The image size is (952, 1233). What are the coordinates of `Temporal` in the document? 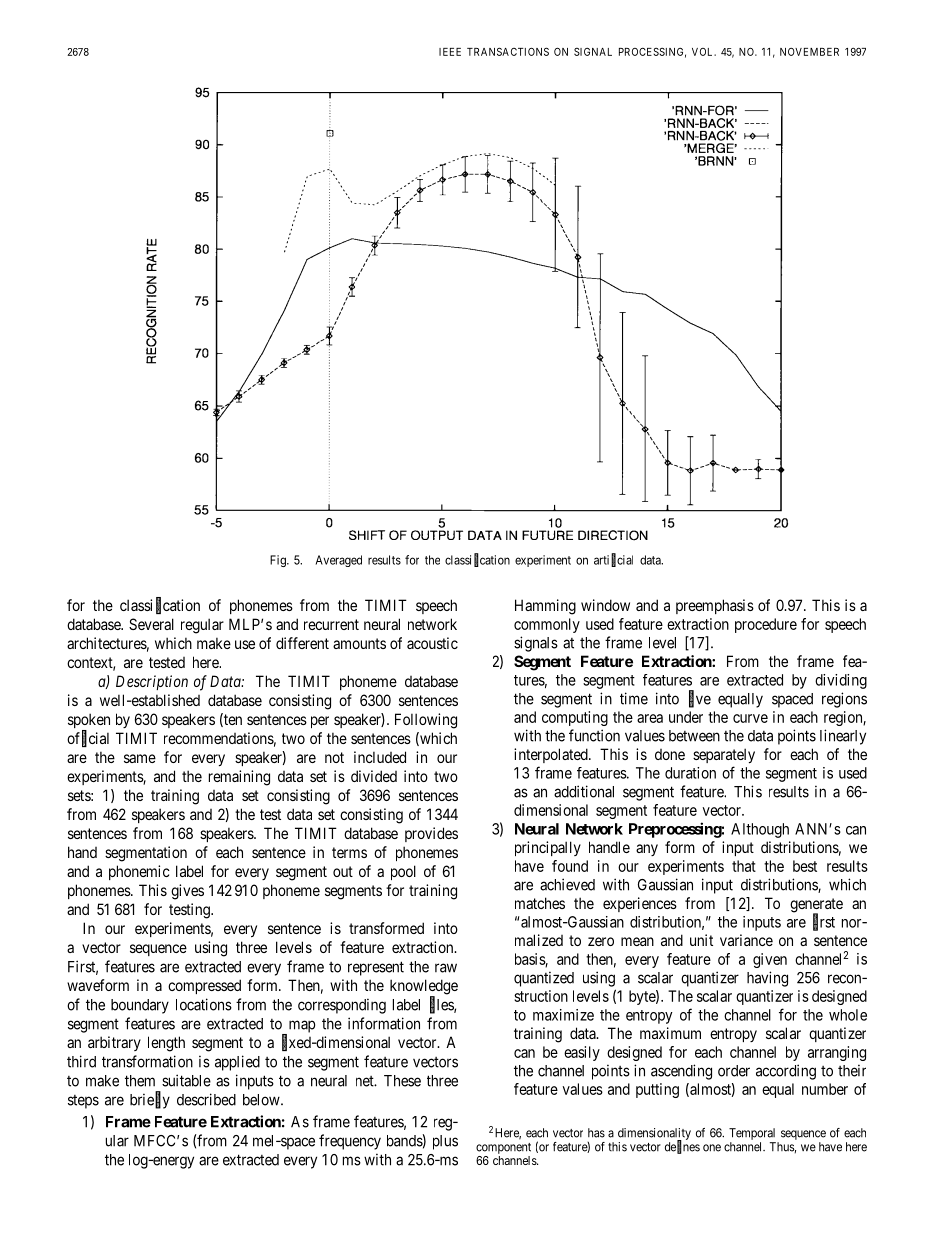 It's located at (752, 1134).
